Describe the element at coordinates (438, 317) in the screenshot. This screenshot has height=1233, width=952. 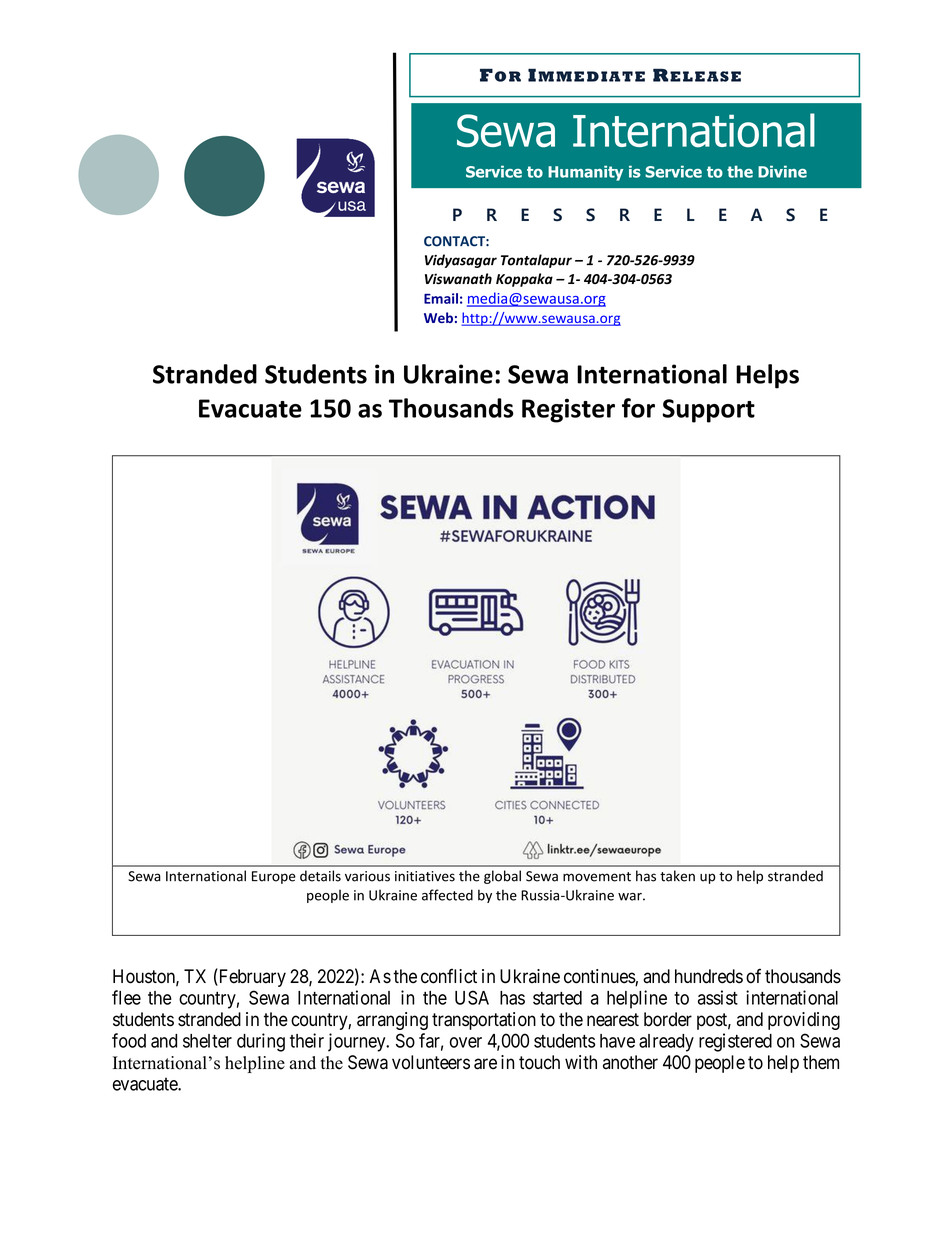
I see `Web` at that location.
